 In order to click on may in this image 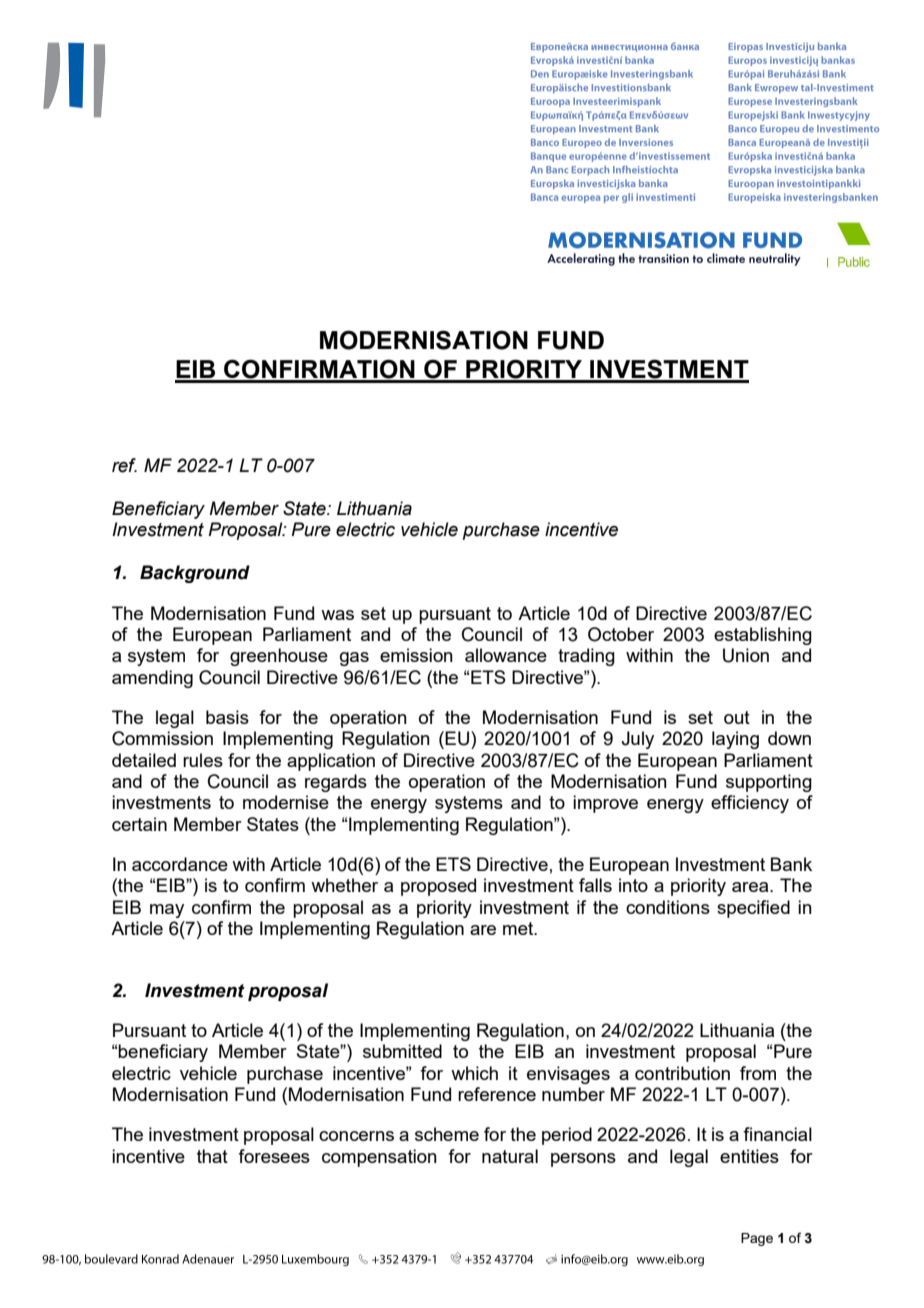, I will do `click(167, 911)`.
